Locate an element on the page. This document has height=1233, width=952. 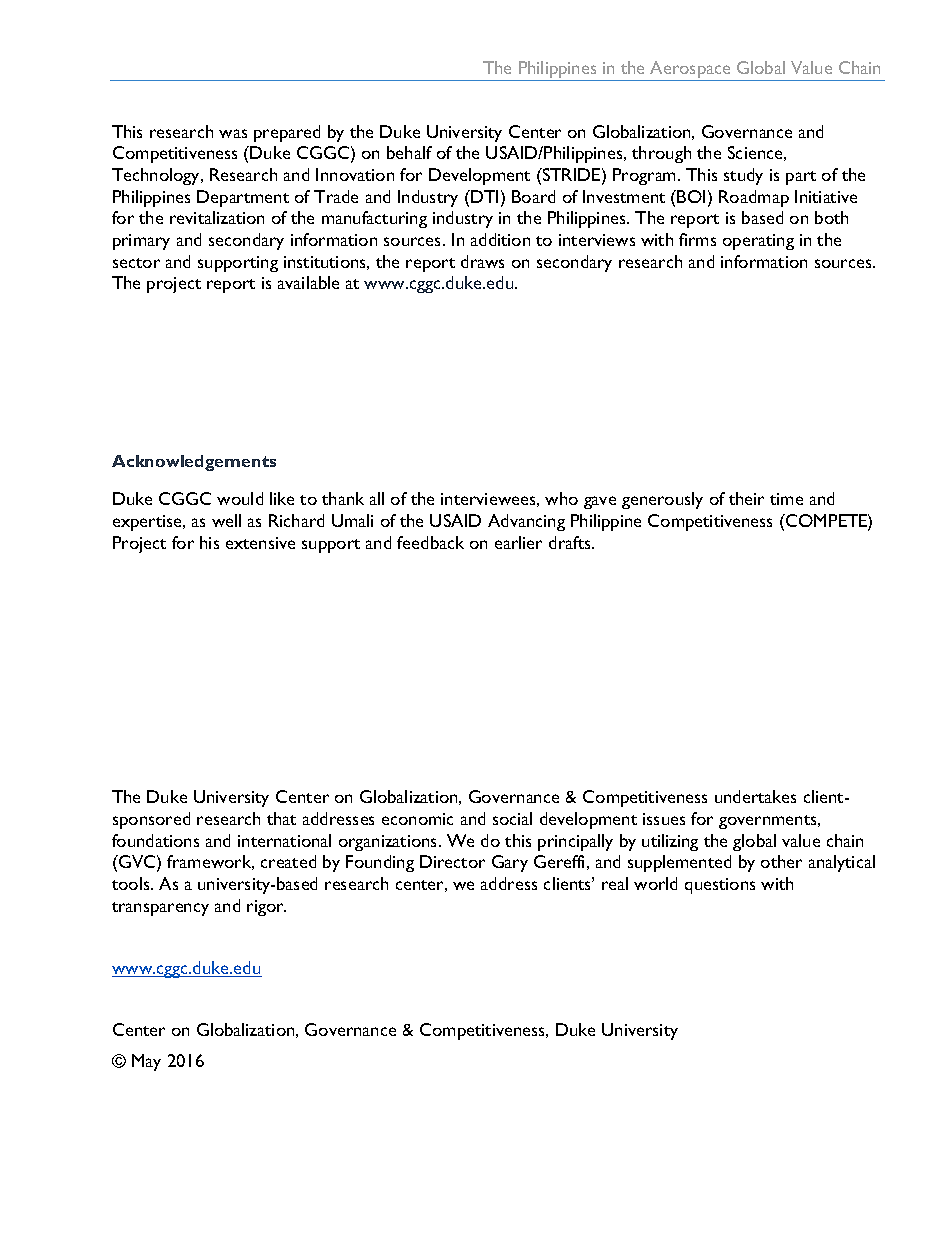
Gary is located at coordinates (510, 863).
